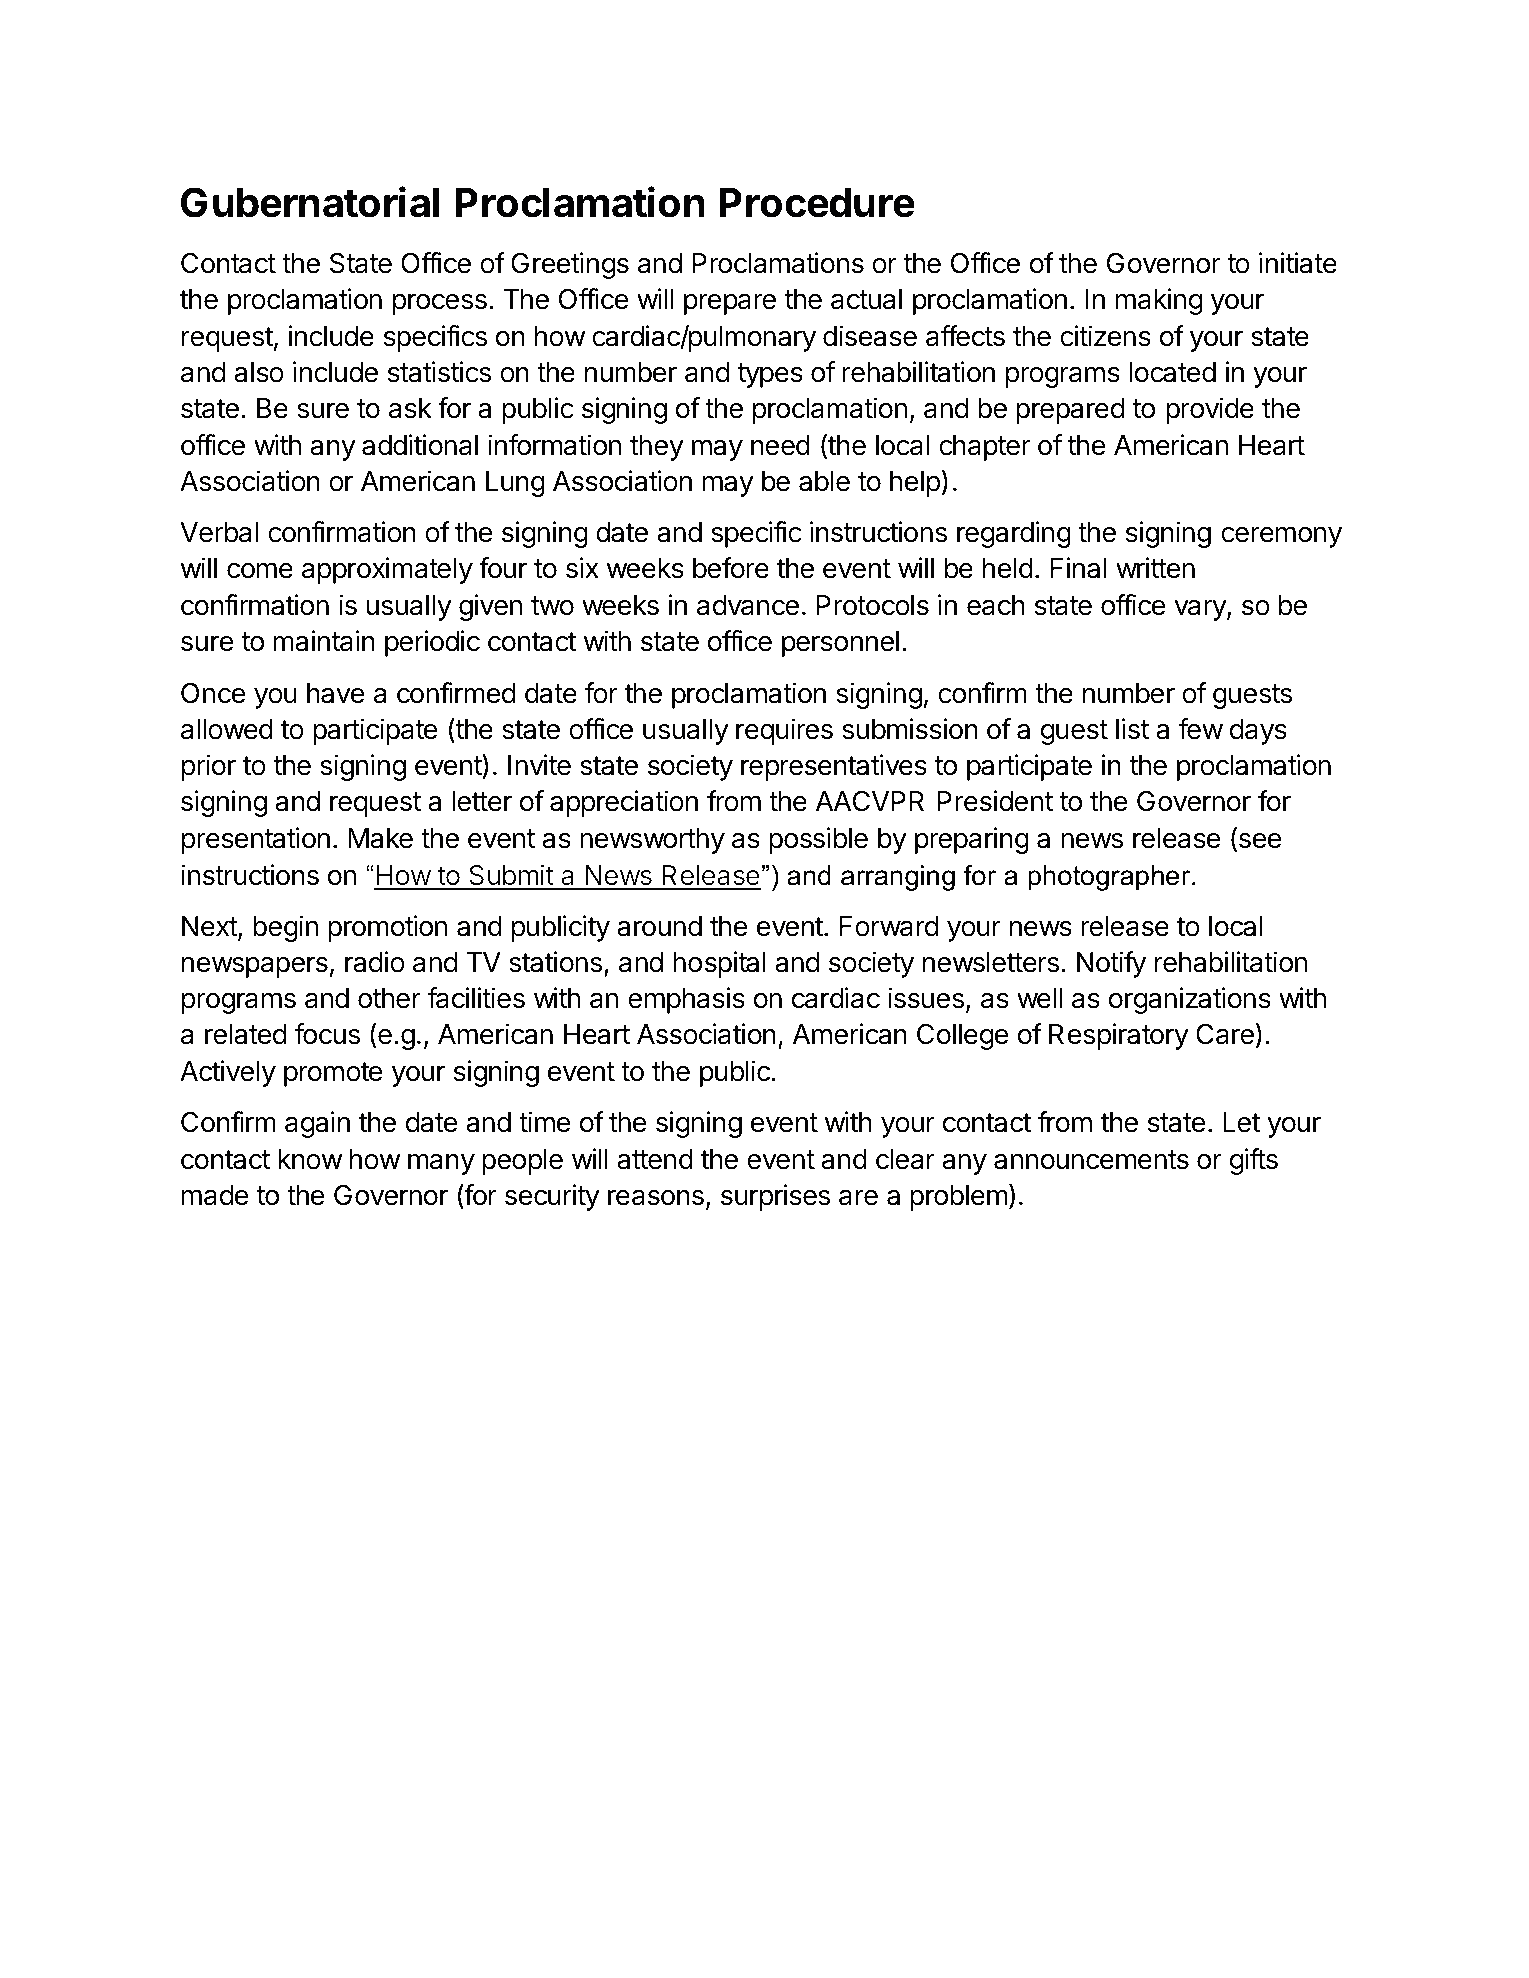 The width and height of the image is (1529, 1978). What do you see at coordinates (1258, 842) in the image?
I see `see` at bounding box center [1258, 842].
